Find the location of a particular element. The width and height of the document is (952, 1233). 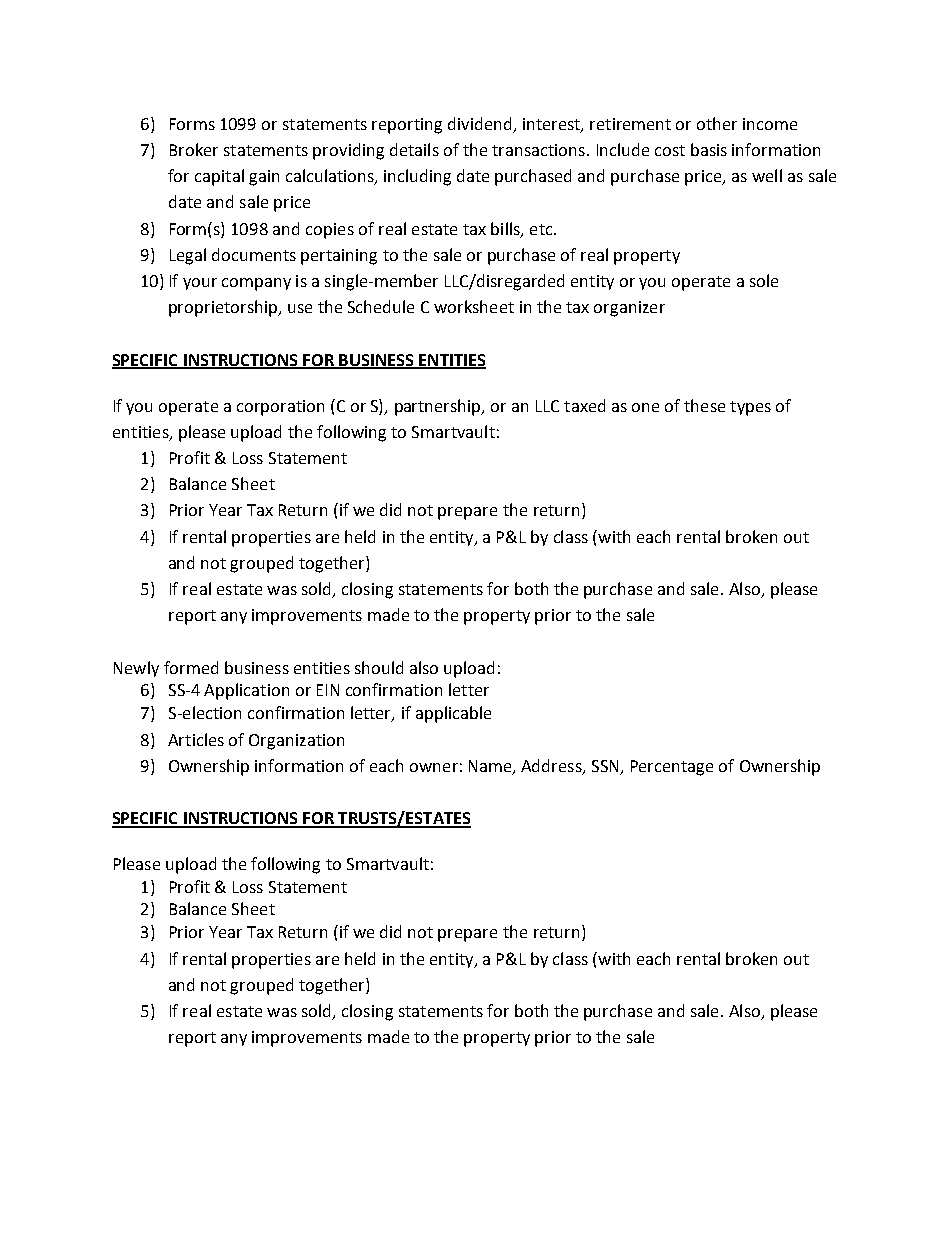

Name is located at coordinates (491, 767).
